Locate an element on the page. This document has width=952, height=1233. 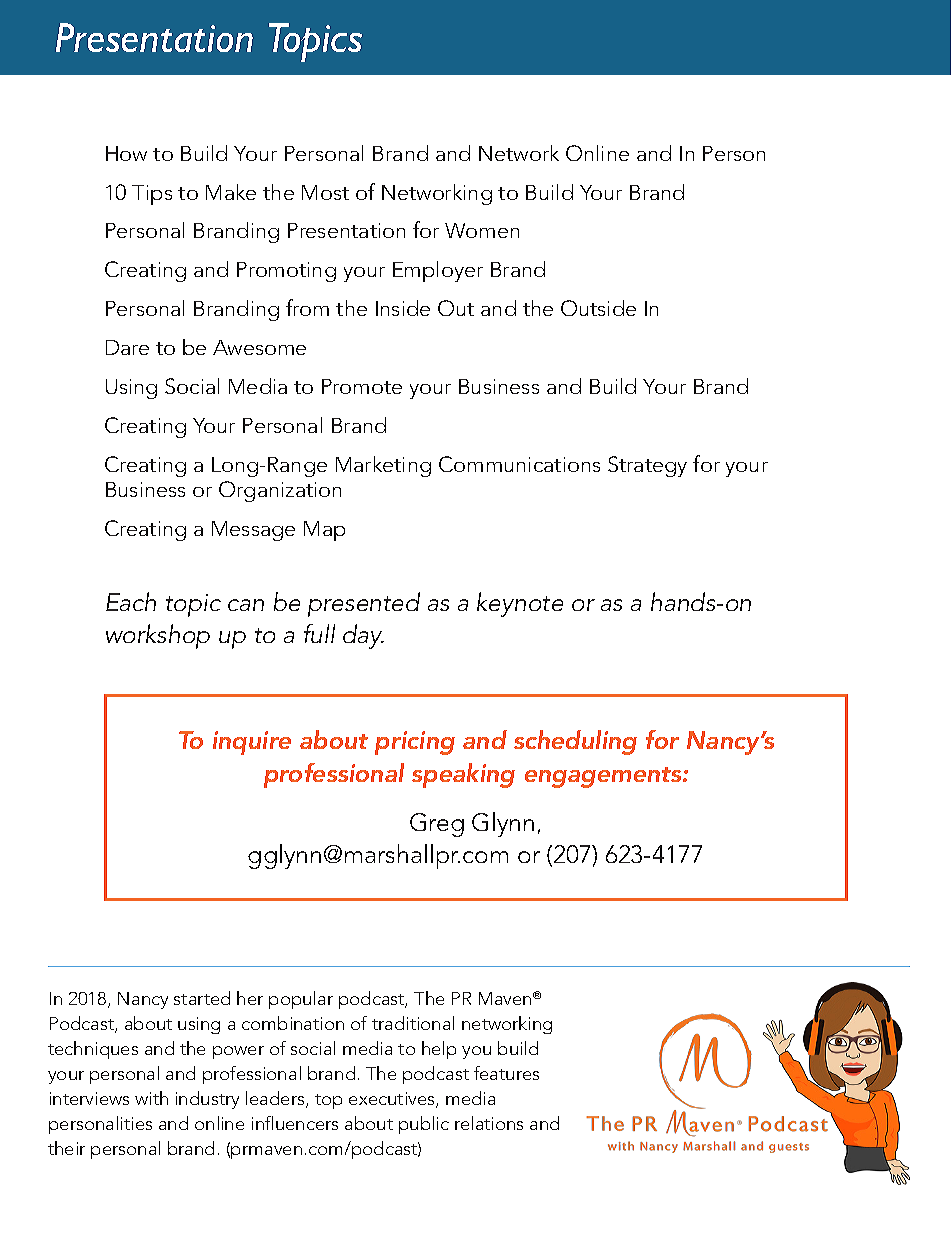
Tips is located at coordinates (152, 195).
